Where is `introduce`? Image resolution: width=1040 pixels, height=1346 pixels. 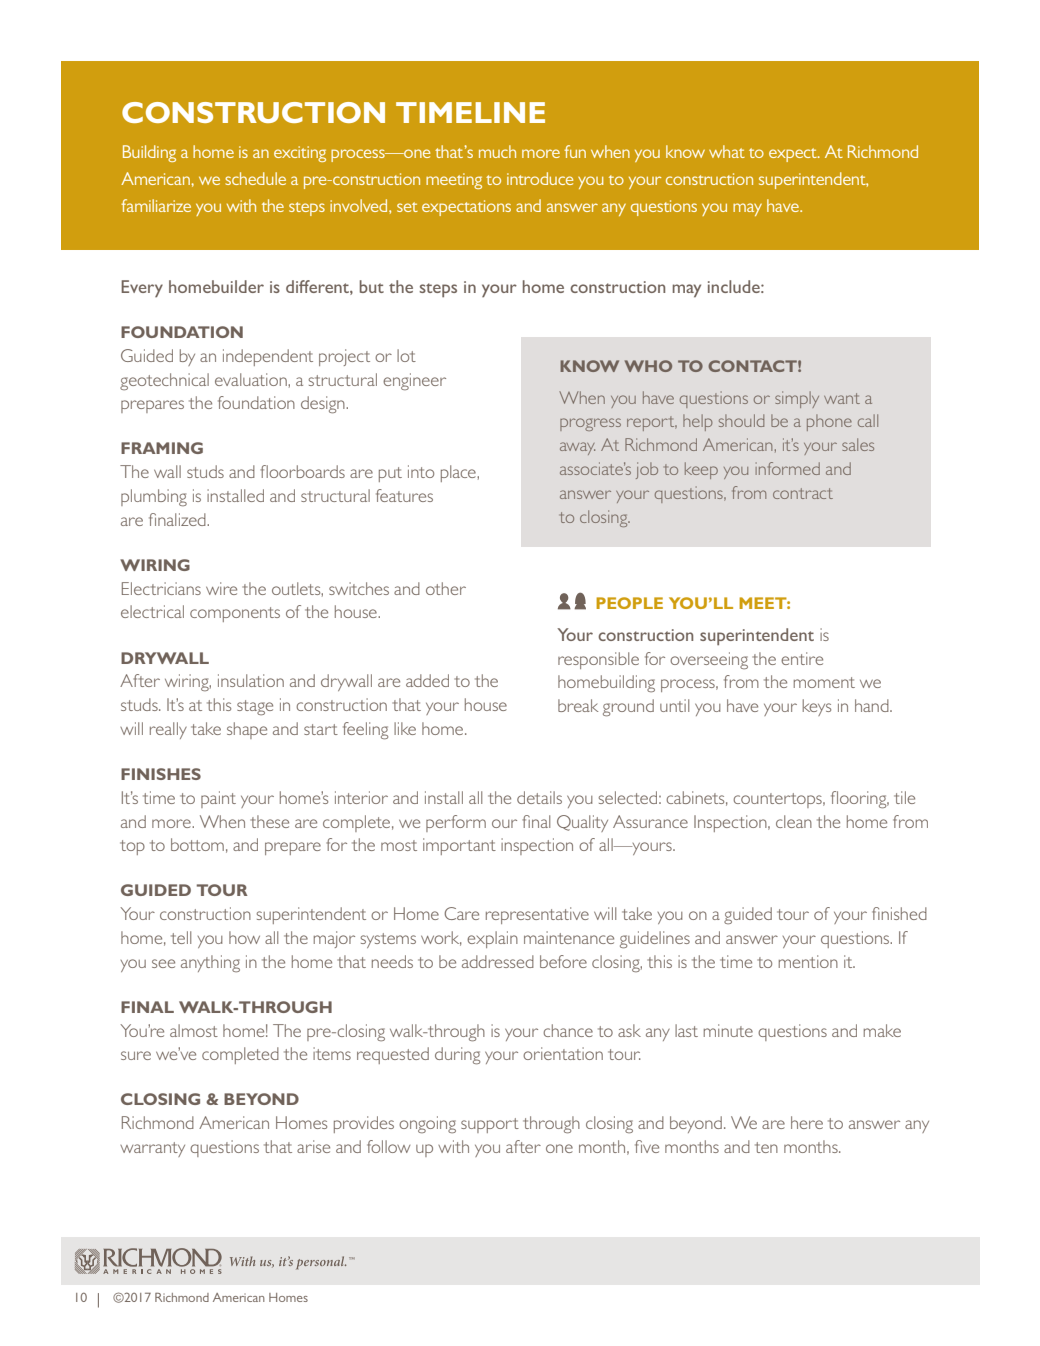 introduce is located at coordinates (540, 178).
